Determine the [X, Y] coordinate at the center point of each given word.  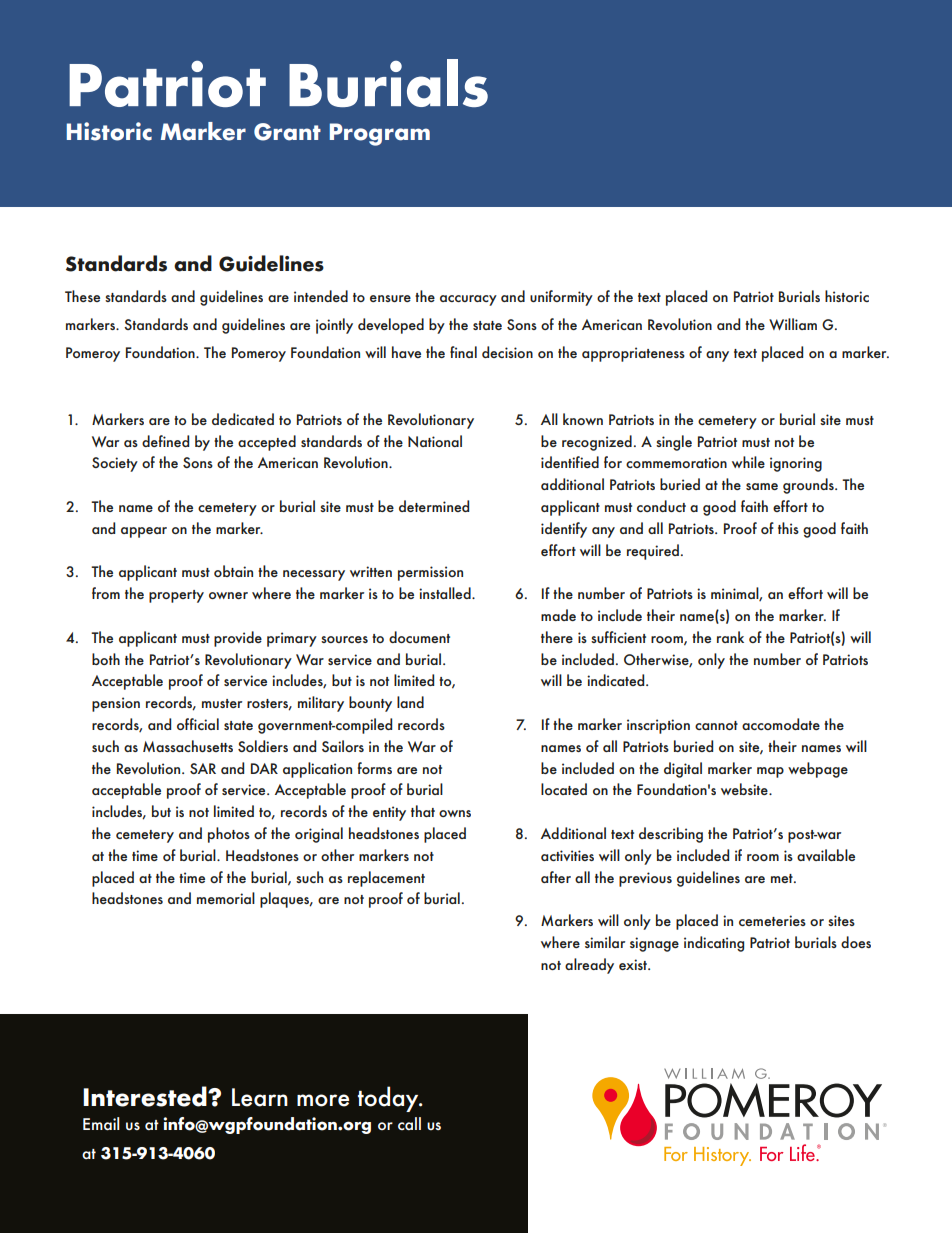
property [176, 596]
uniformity [561, 298]
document [419, 637]
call [409, 1123]
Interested [146, 1096]
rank [730, 637]
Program [380, 134]
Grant [287, 132]
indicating [714, 944]
